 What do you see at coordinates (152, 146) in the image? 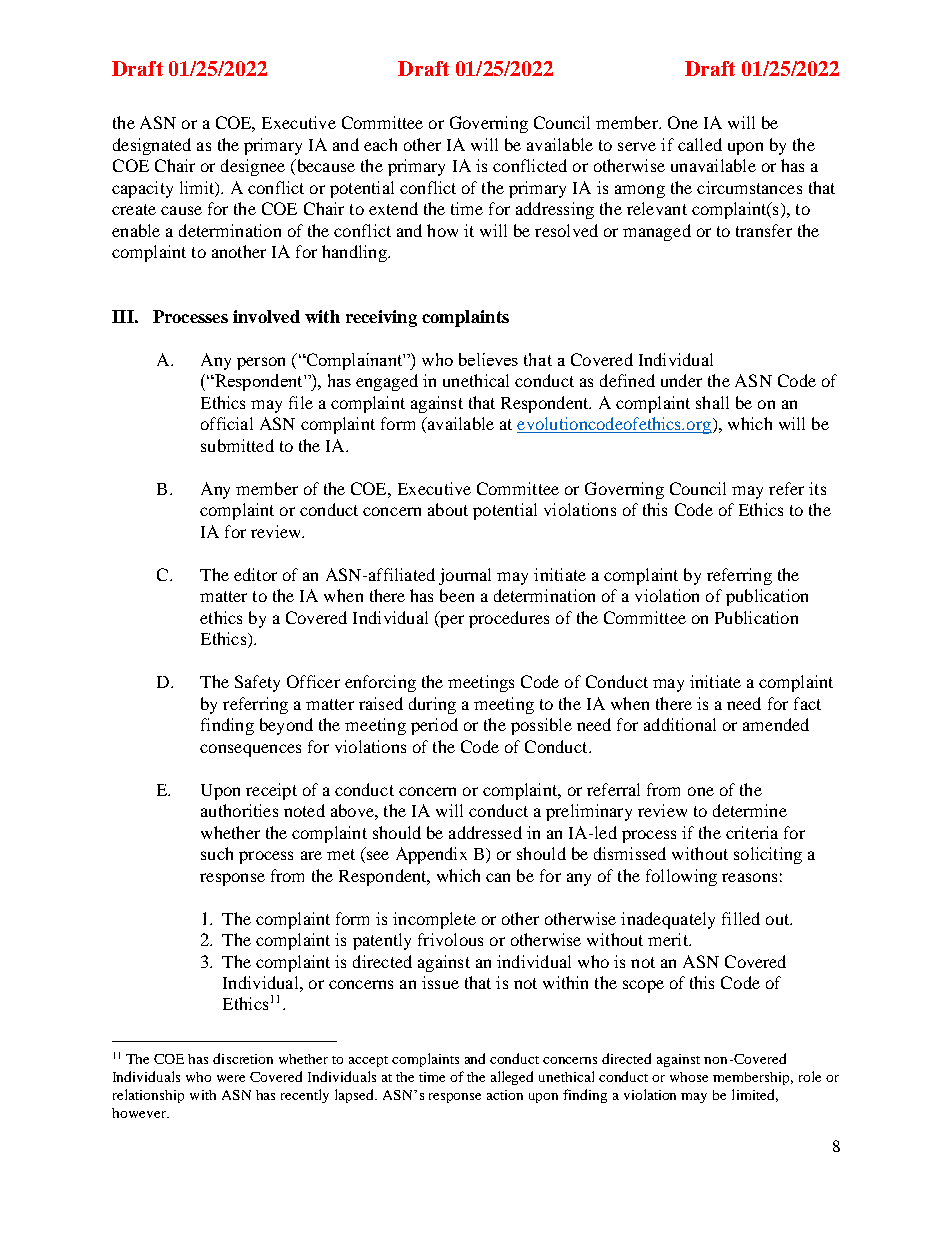
I see `designated` at bounding box center [152, 146].
